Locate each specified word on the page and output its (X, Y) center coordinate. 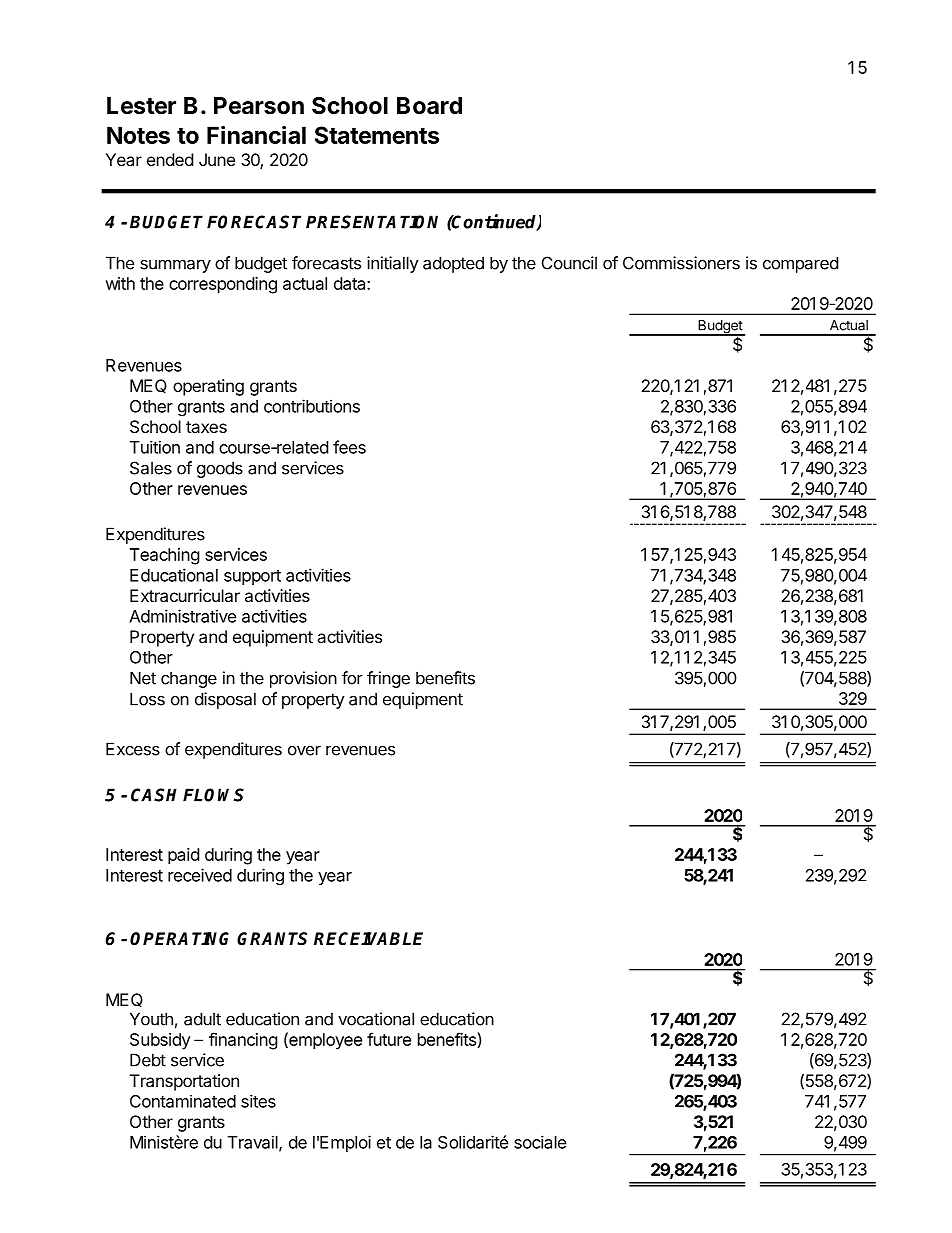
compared (800, 264)
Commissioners (681, 263)
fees (349, 447)
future (389, 1039)
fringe (388, 679)
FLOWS (213, 795)
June (217, 159)
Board (429, 106)
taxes (206, 427)
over (304, 751)
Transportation (184, 1082)
